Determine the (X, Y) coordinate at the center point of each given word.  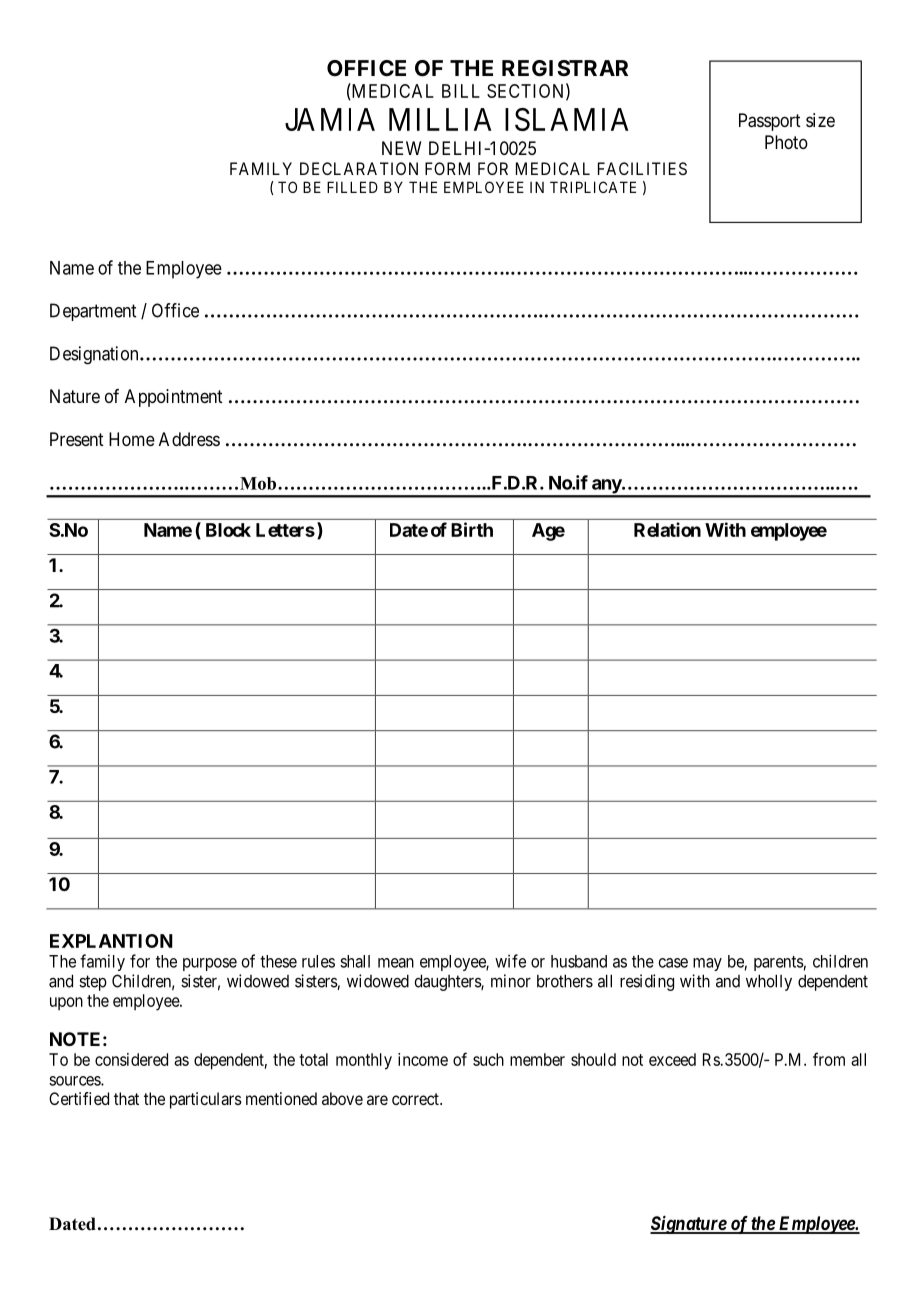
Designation (95, 355)
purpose (210, 964)
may (707, 964)
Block (228, 530)
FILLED (352, 187)
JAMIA (330, 119)
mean (396, 963)
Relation (667, 529)
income (423, 1059)
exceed (672, 1059)
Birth (472, 529)
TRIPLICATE (593, 187)
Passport (770, 122)
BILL (461, 91)
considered (131, 1059)
